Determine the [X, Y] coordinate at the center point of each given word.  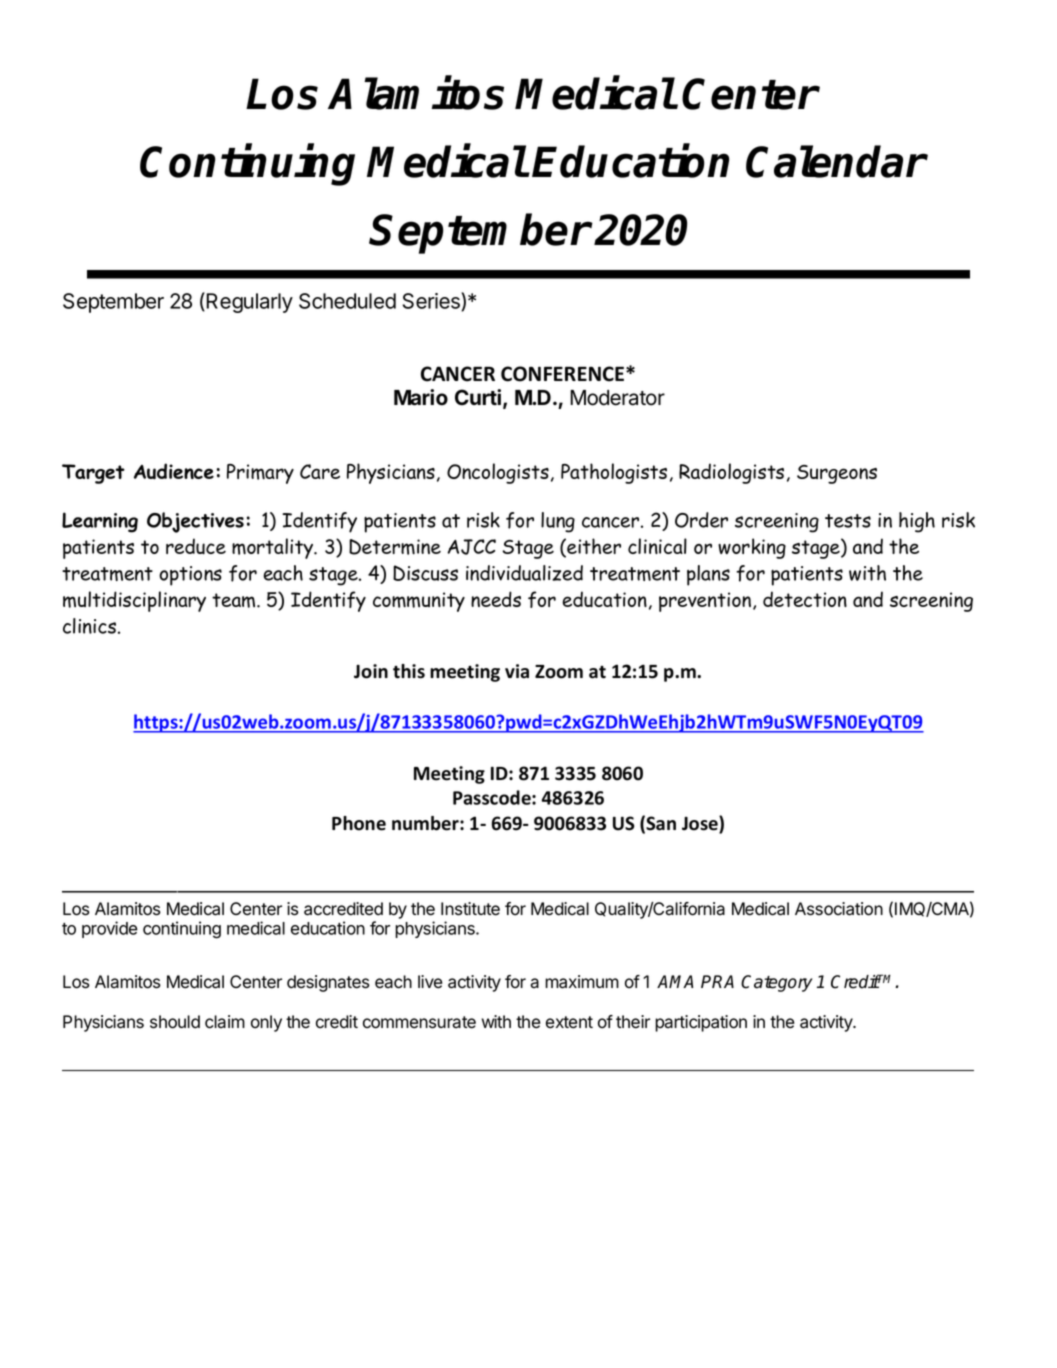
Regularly [248, 302]
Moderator [617, 398]
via [517, 671]
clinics [91, 626]
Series [432, 301]
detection [805, 599]
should [175, 1022]
